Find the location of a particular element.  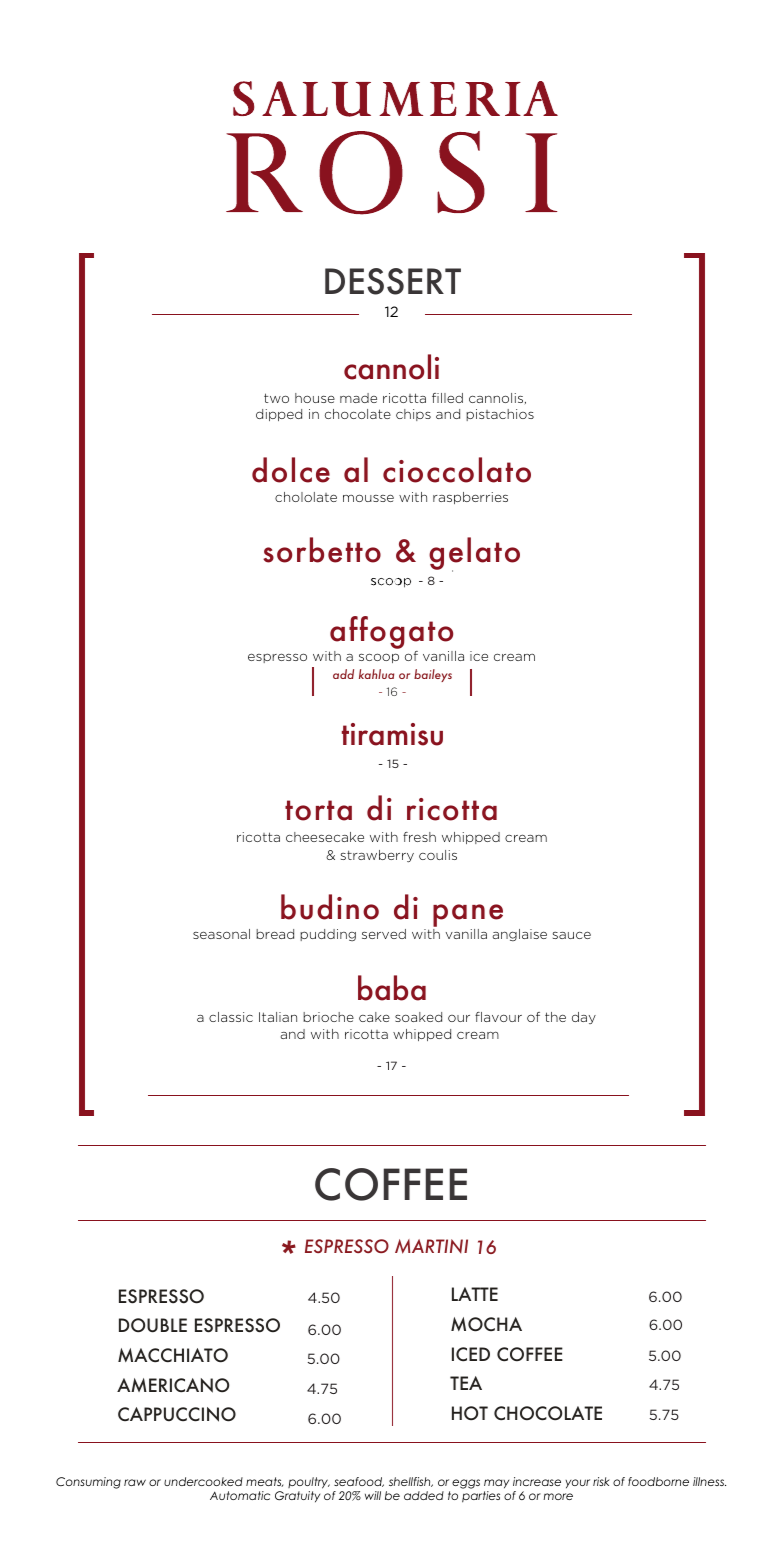

chips is located at coordinates (413, 415).
